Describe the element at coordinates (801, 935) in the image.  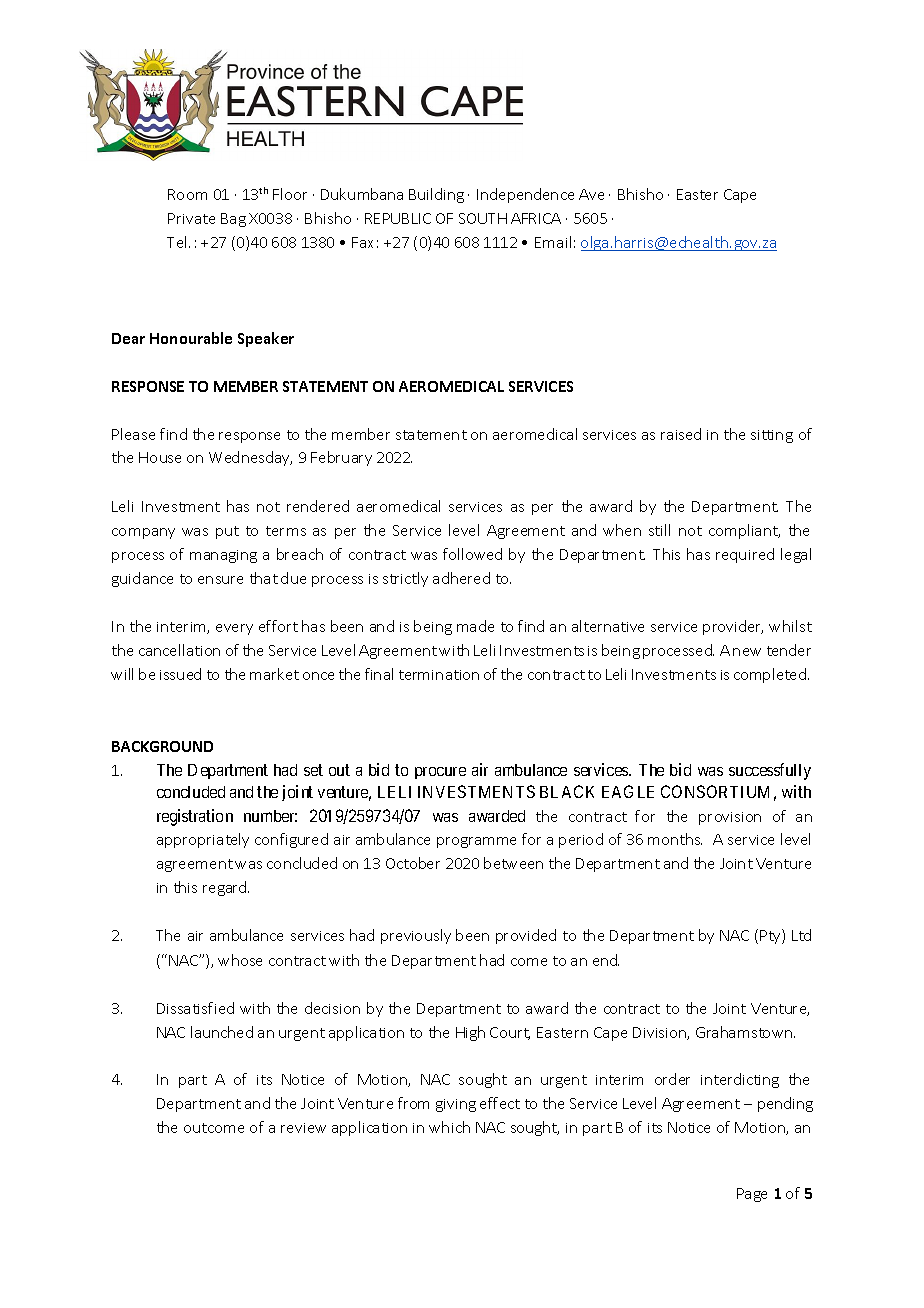
I see `Ltd` at that location.
